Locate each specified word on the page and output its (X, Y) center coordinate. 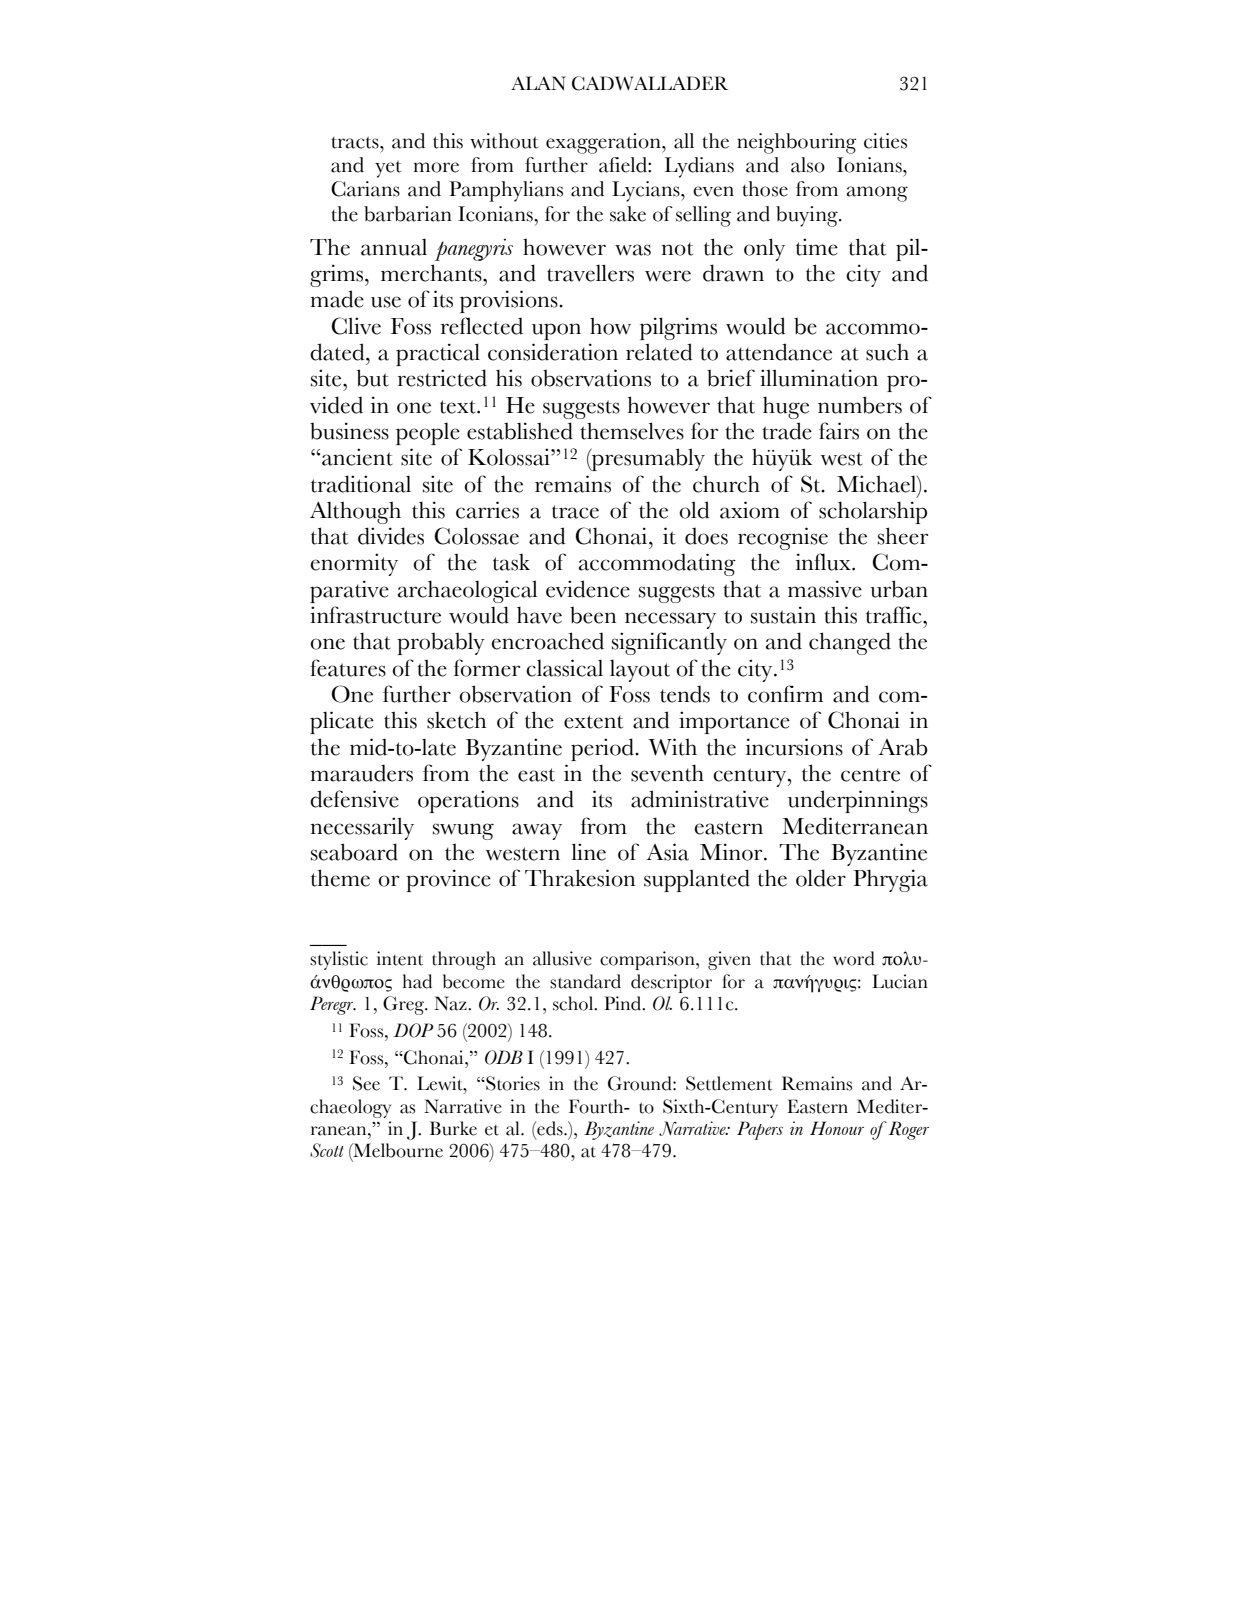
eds (550, 1128)
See (366, 1083)
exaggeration (604, 143)
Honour (837, 1128)
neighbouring (797, 143)
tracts (356, 143)
